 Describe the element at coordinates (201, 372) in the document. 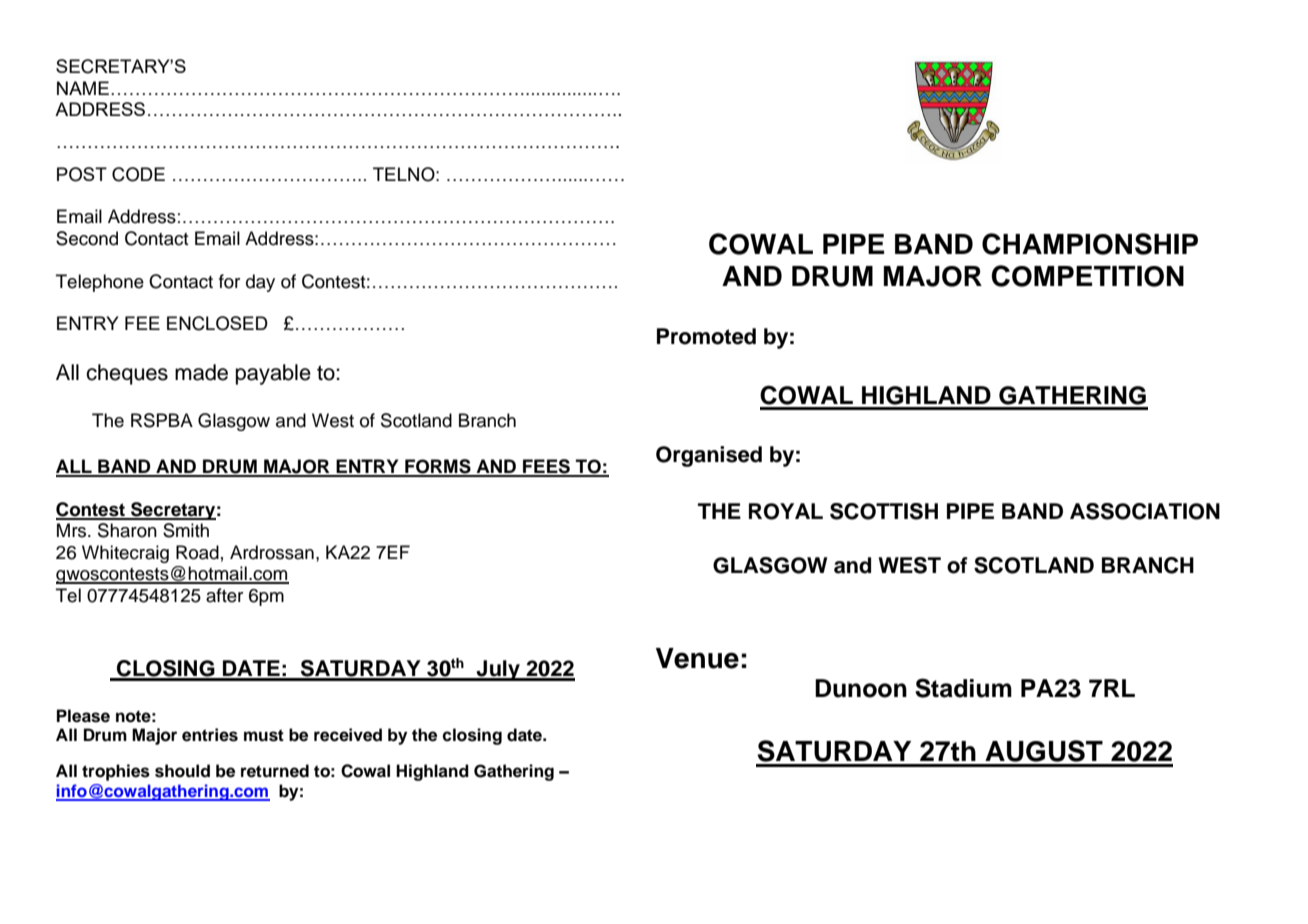

I see `made` at that location.
